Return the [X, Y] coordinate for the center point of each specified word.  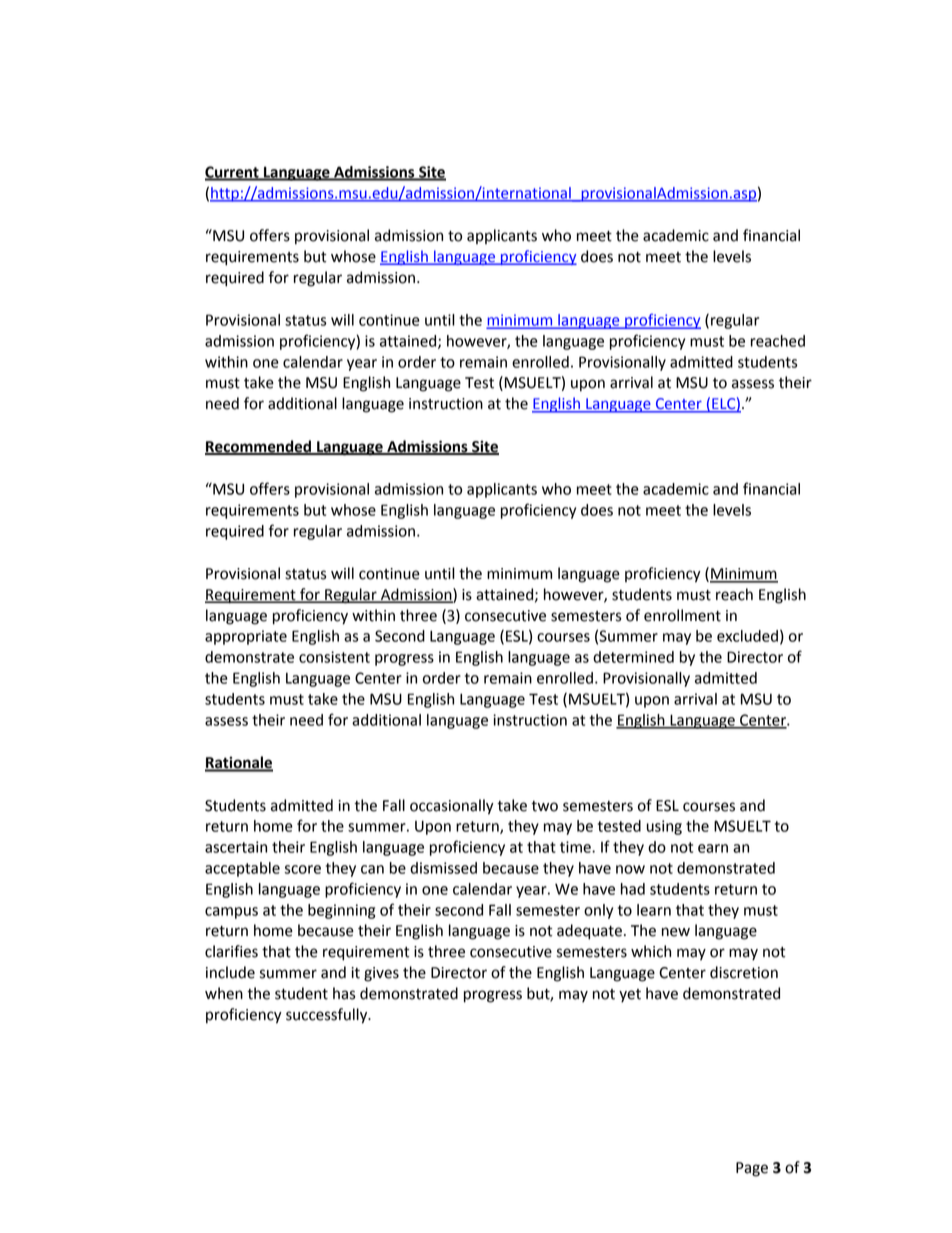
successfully [328, 1016]
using [664, 827]
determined [633, 657]
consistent [334, 657]
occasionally [452, 807]
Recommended [259, 447]
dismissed [443, 868]
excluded [747, 636]
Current [233, 173]
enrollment [682, 615]
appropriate [246, 637]
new [676, 932]
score [302, 869]
